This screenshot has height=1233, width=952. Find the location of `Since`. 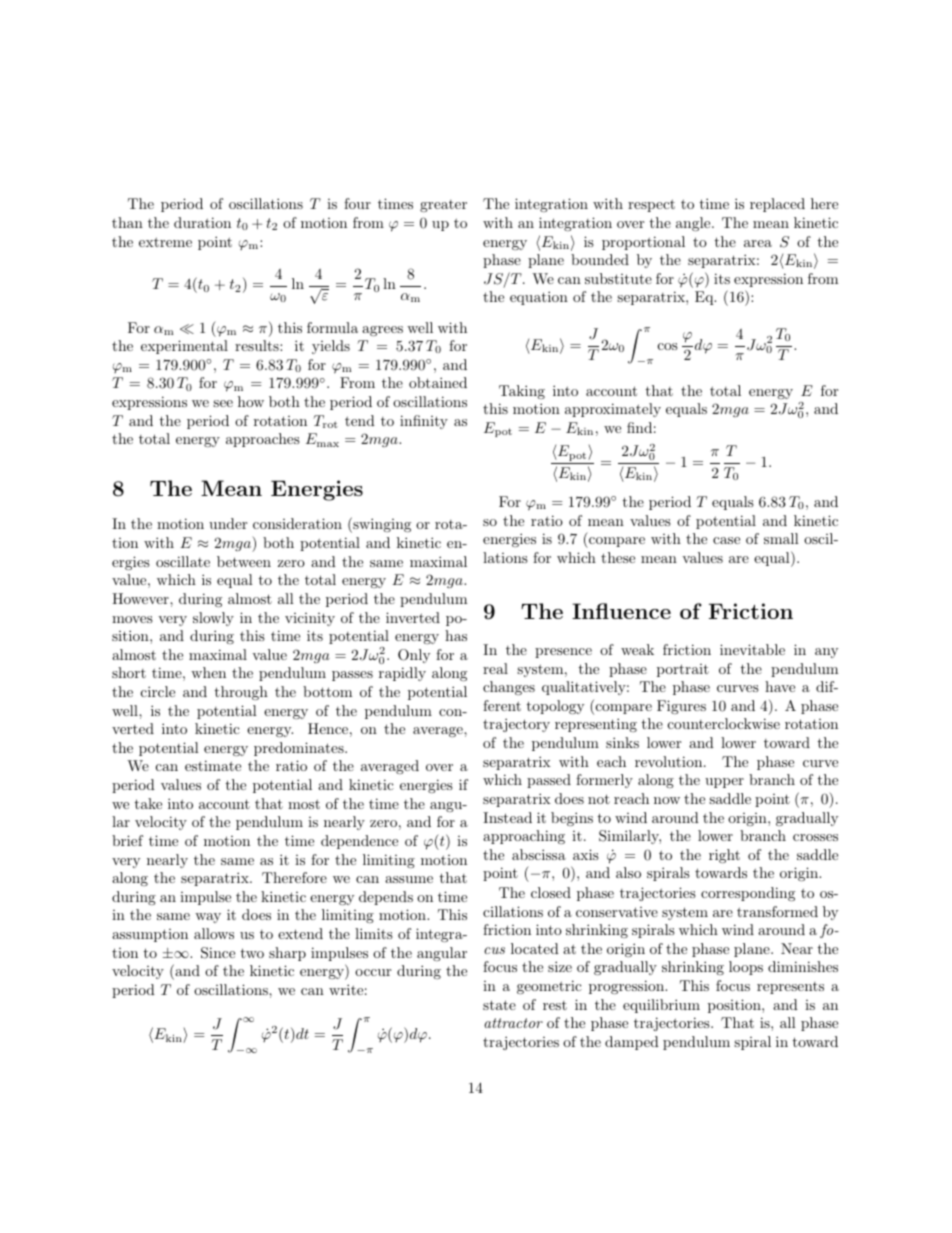

Since is located at coordinates (218, 953).
